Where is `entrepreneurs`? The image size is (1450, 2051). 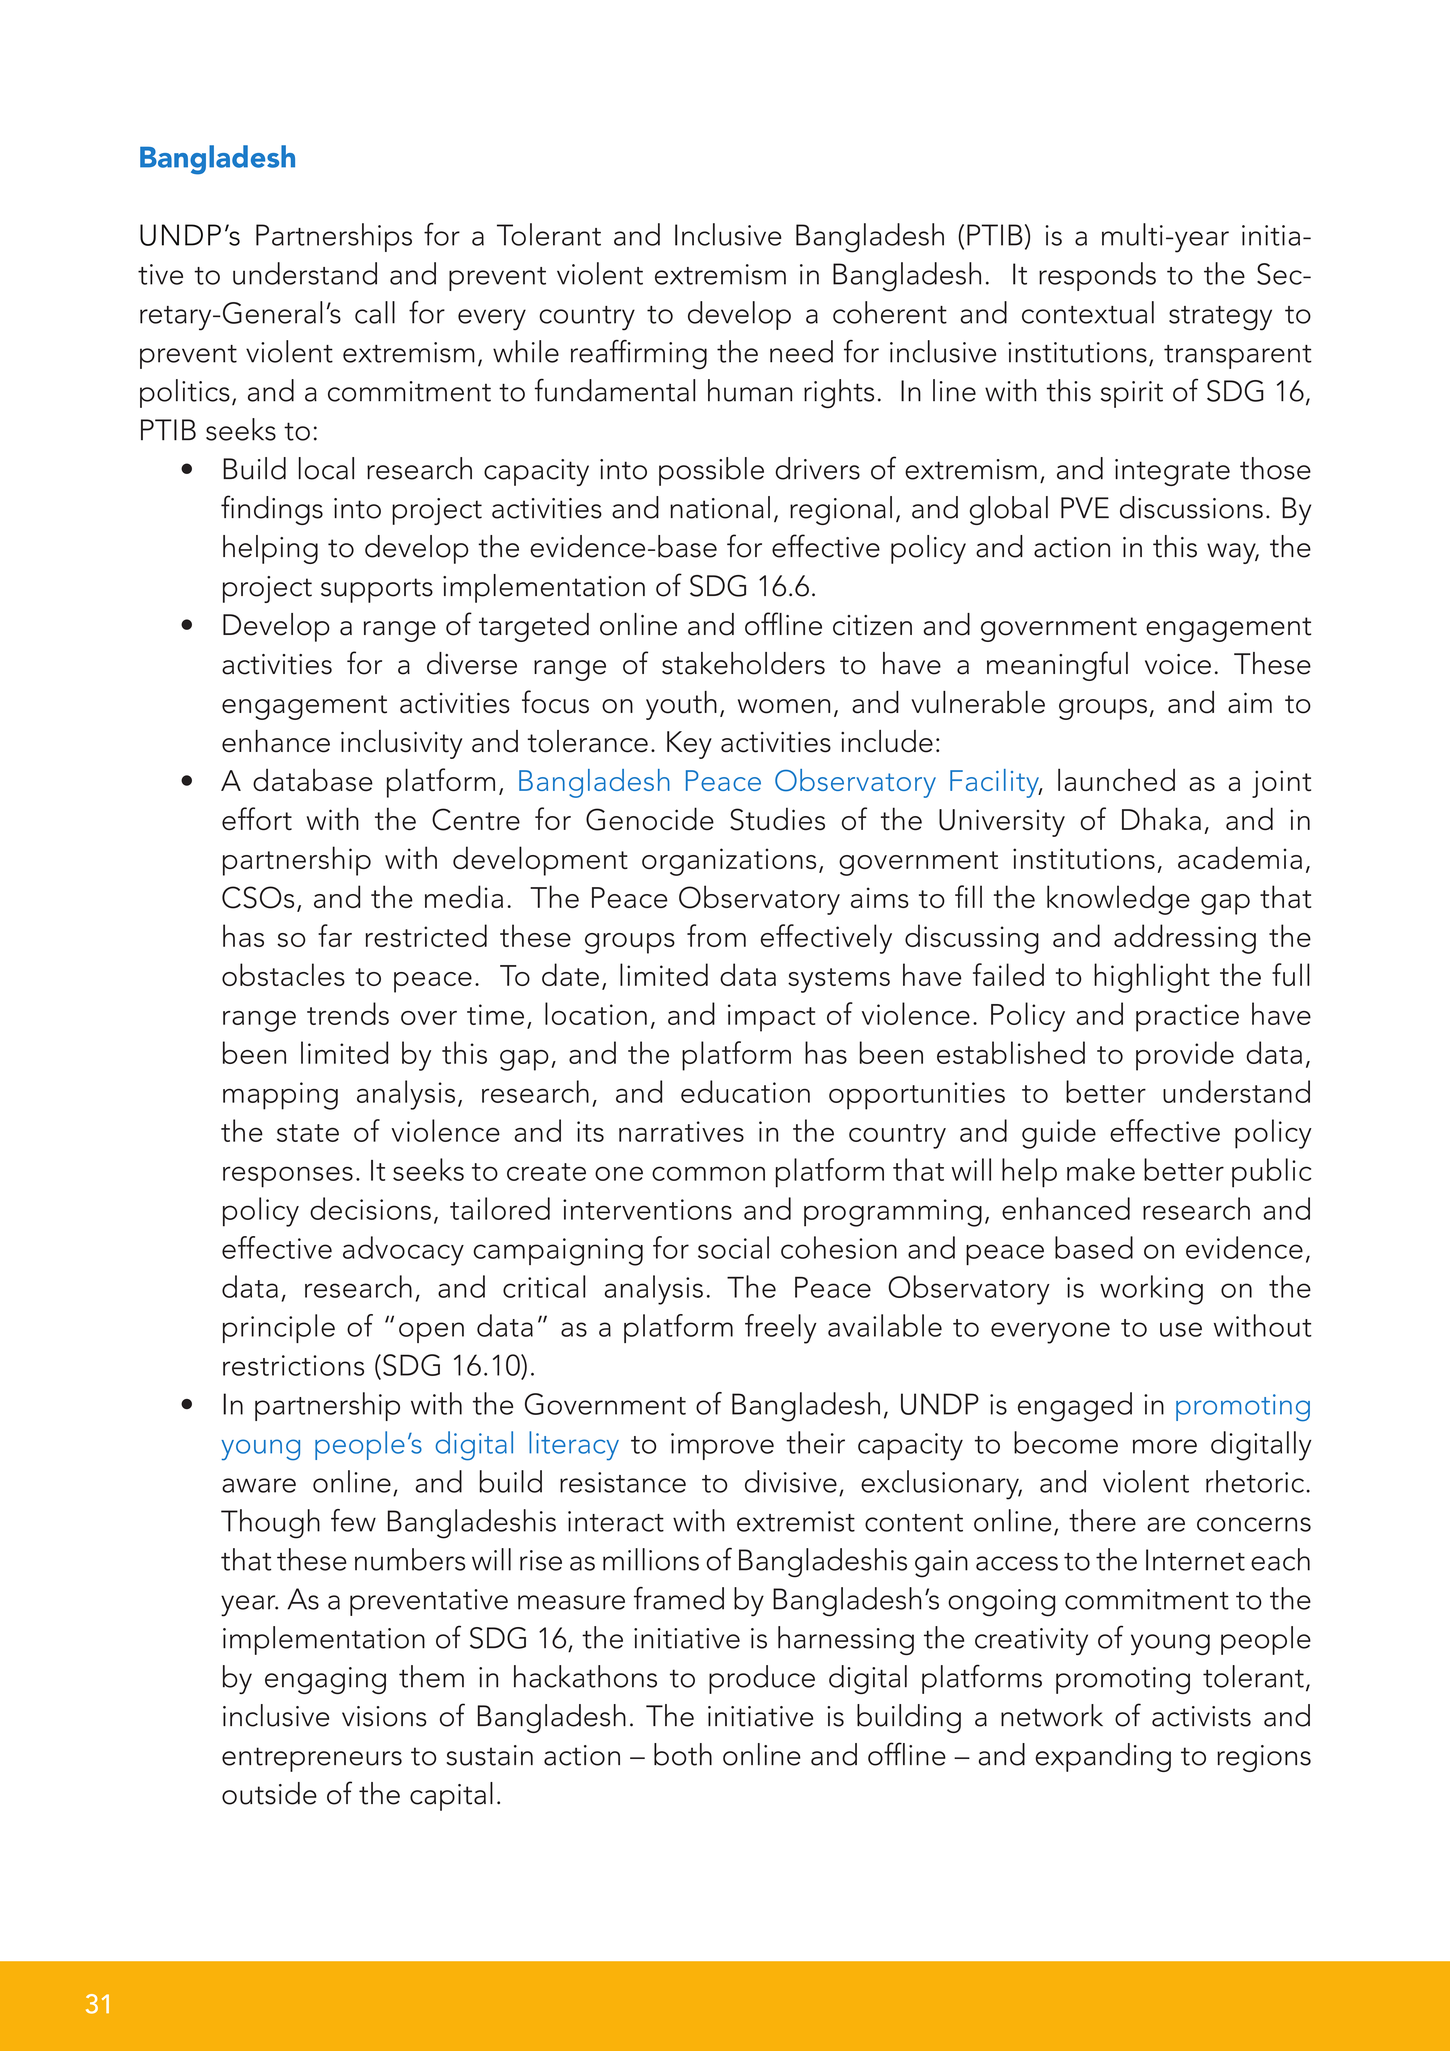
entrepreneurs is located at coordinates (312, 1759).
